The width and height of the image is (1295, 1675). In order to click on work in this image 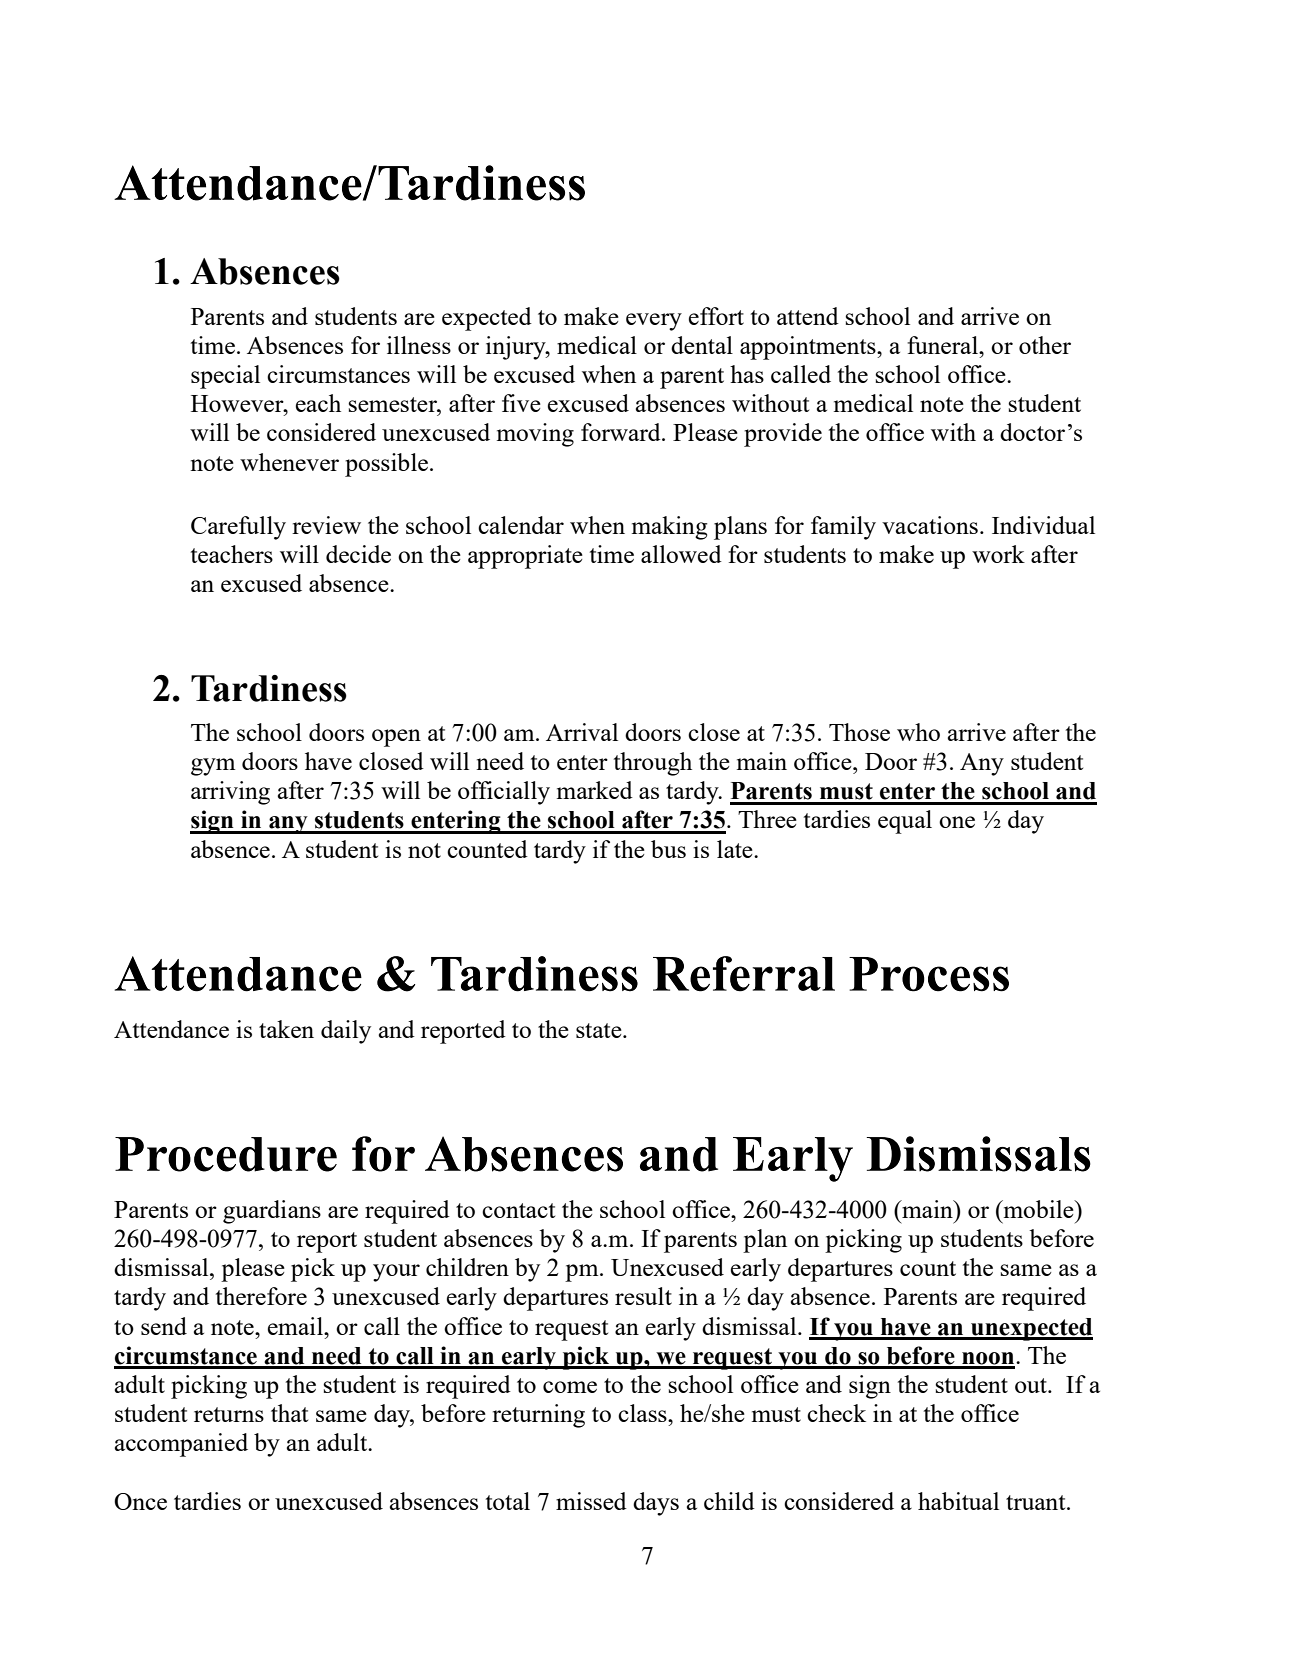, I will do `click(998, 554)`.
